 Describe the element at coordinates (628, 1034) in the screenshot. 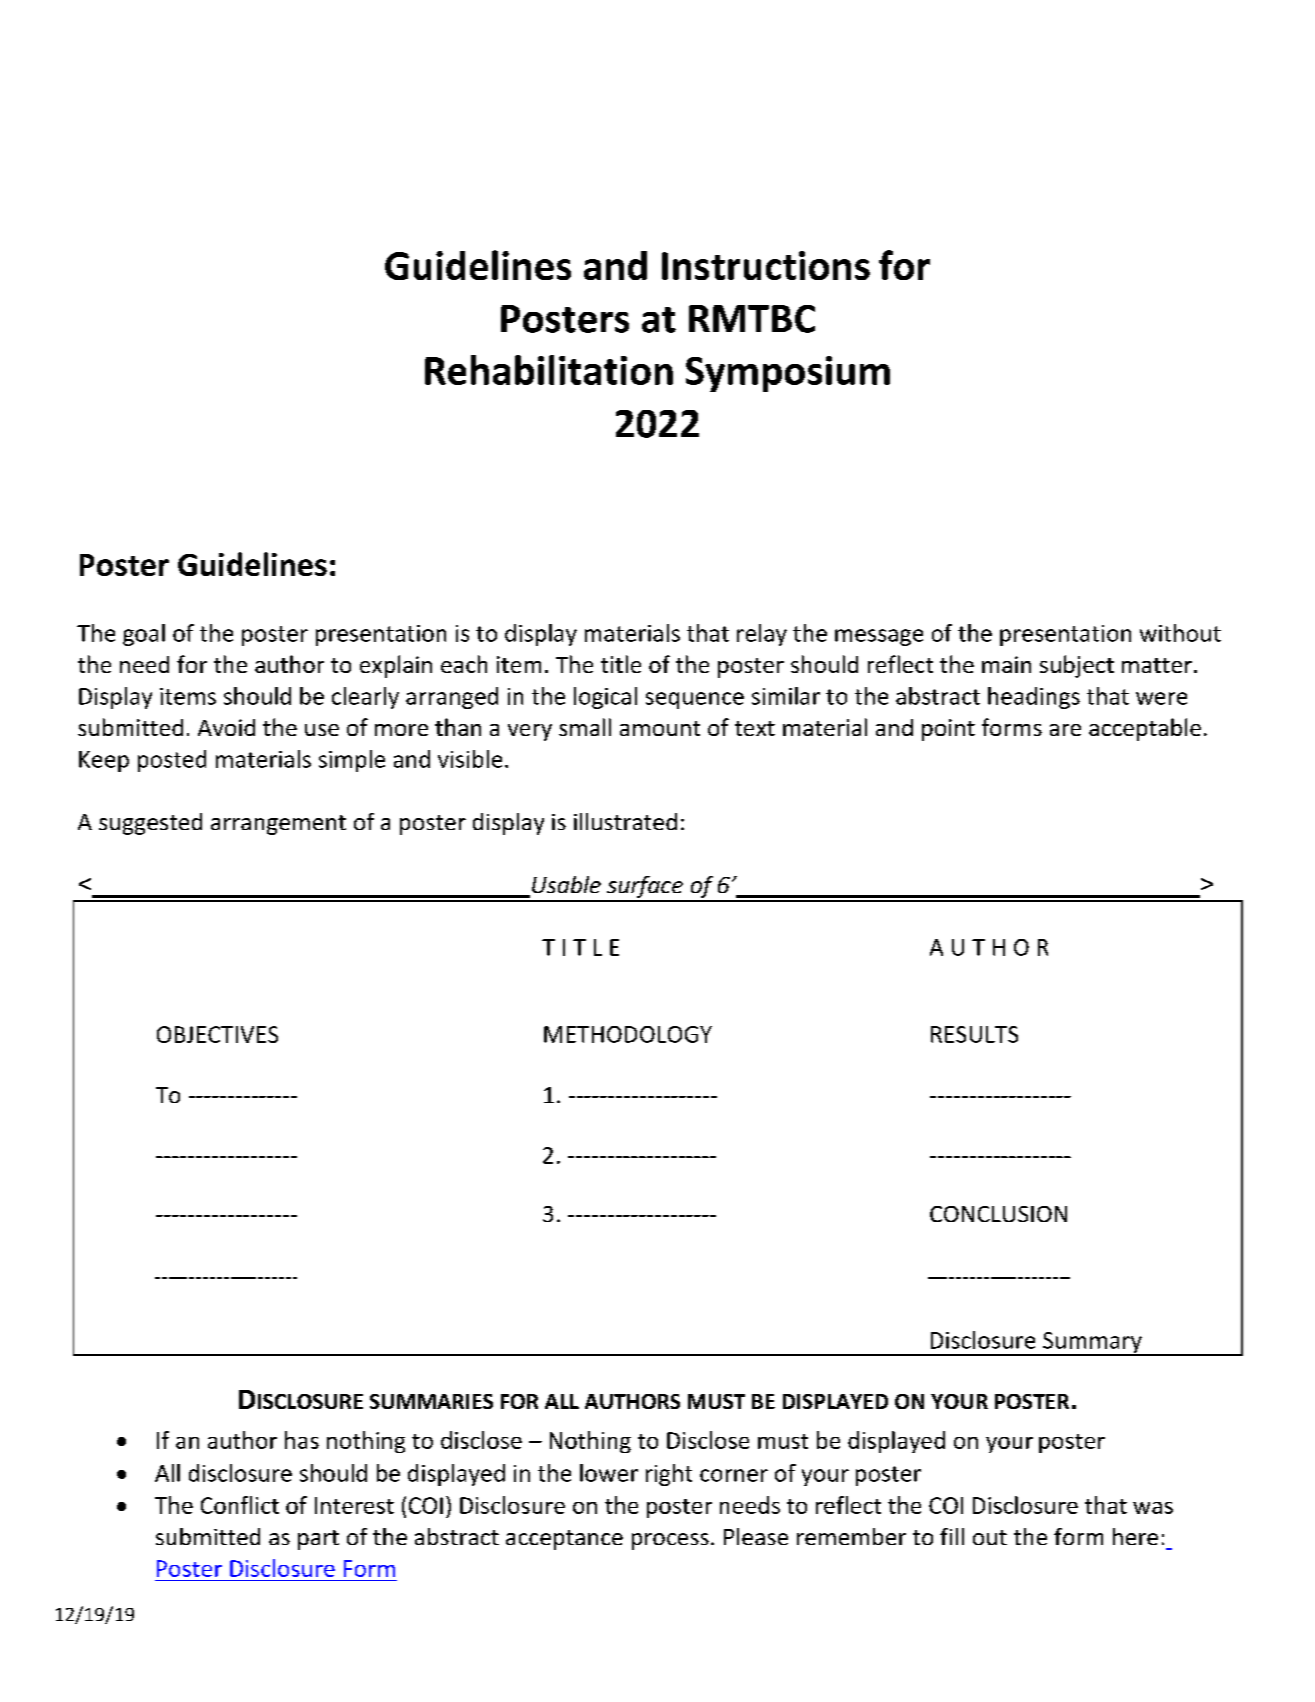

I see `METHODOLOGY` at that location.
